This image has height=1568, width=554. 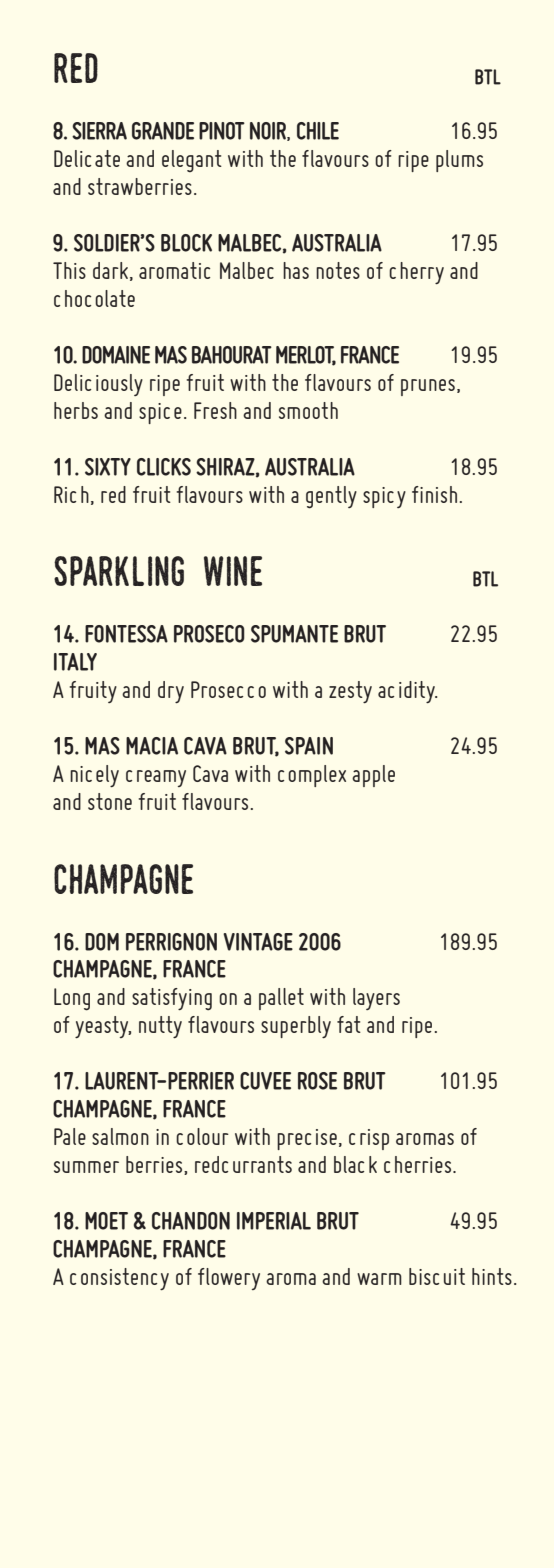 What do you see at coordinates (376, 999) in the image?
I see `layers` at bounding box center [376, 999].
